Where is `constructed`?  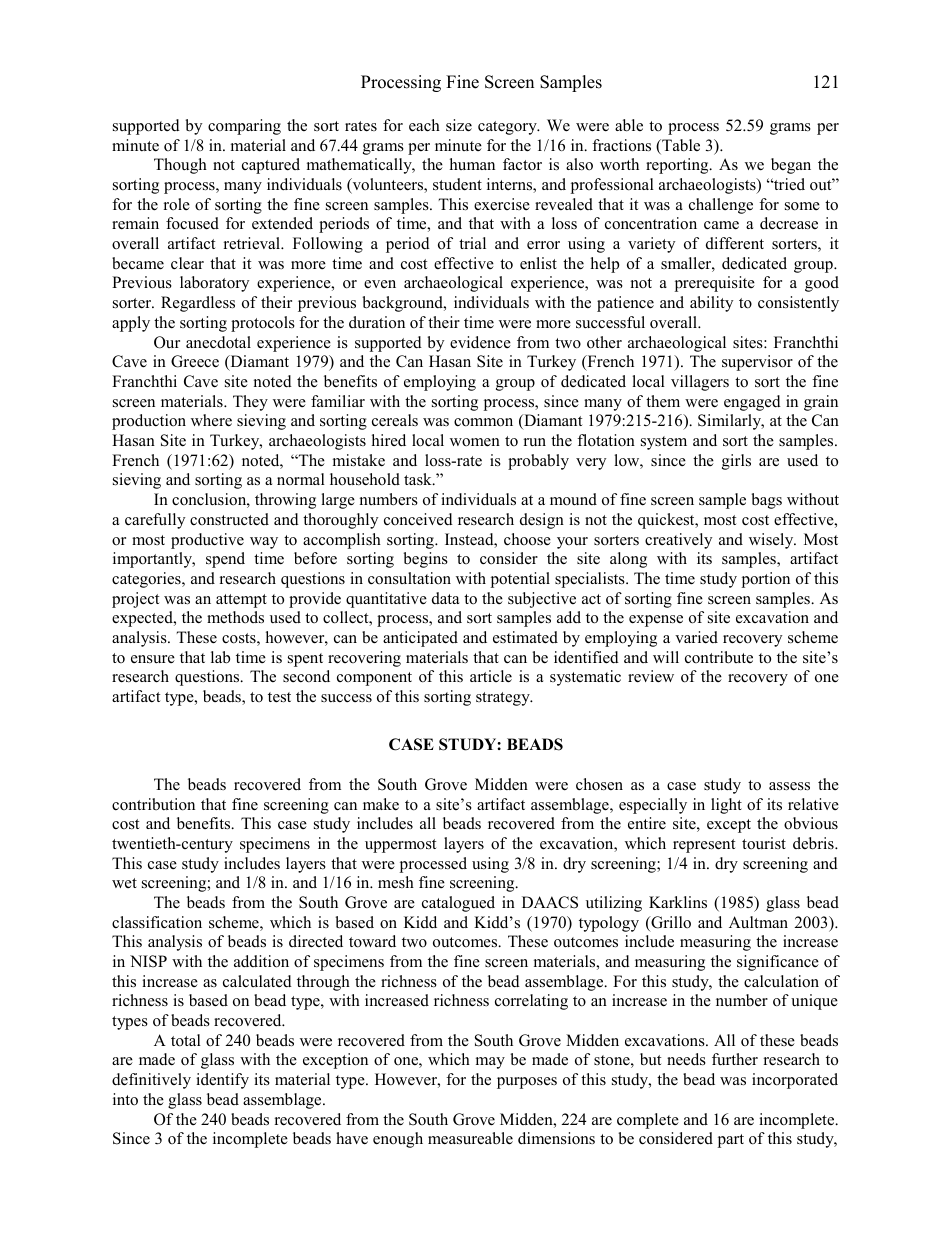
constructed is located at coordinates (229, 519).
